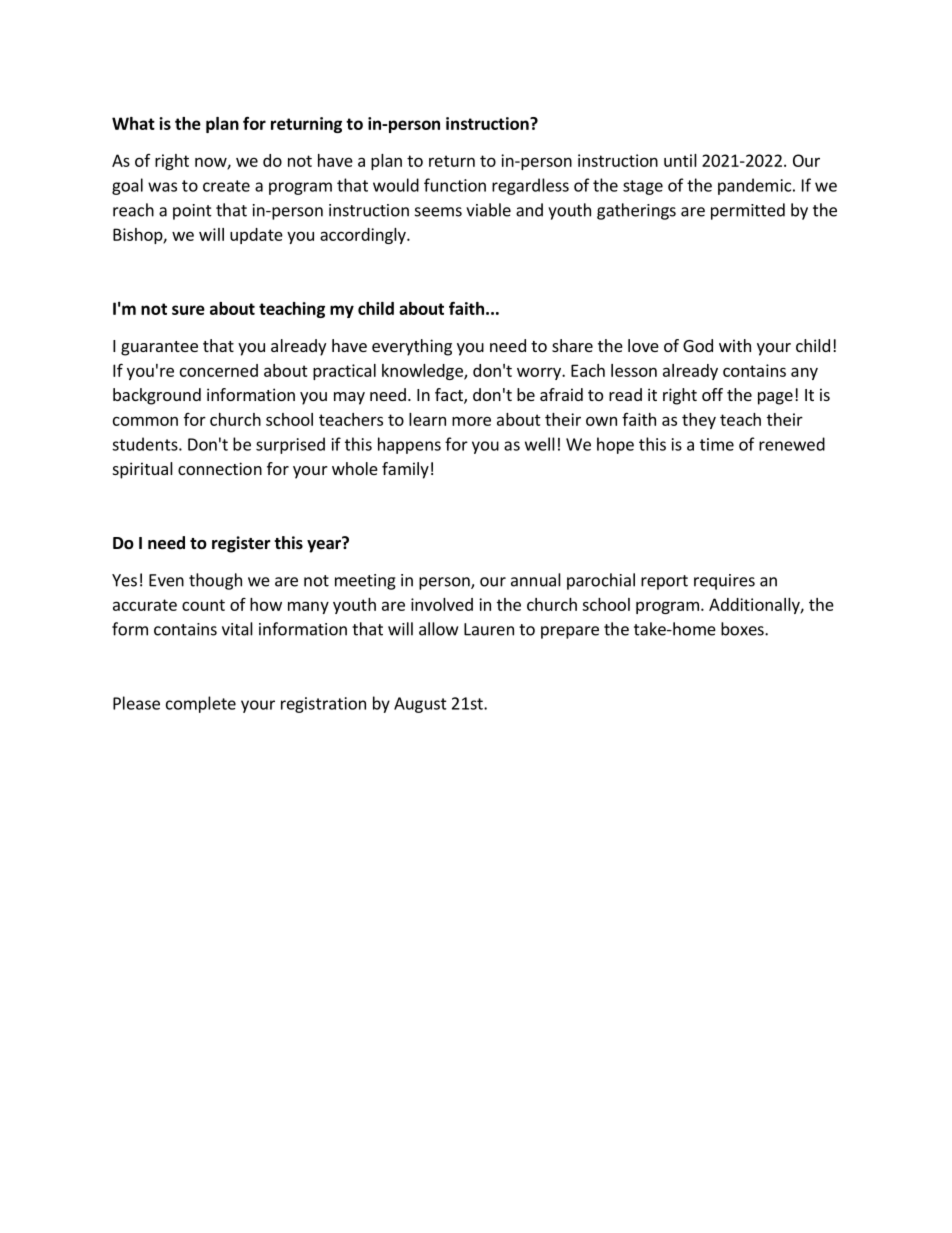 This page has height=1233, width=952. What do you see at coordinates (405, 470) in the page?
I see `family` at bounding box center [405, 470].
